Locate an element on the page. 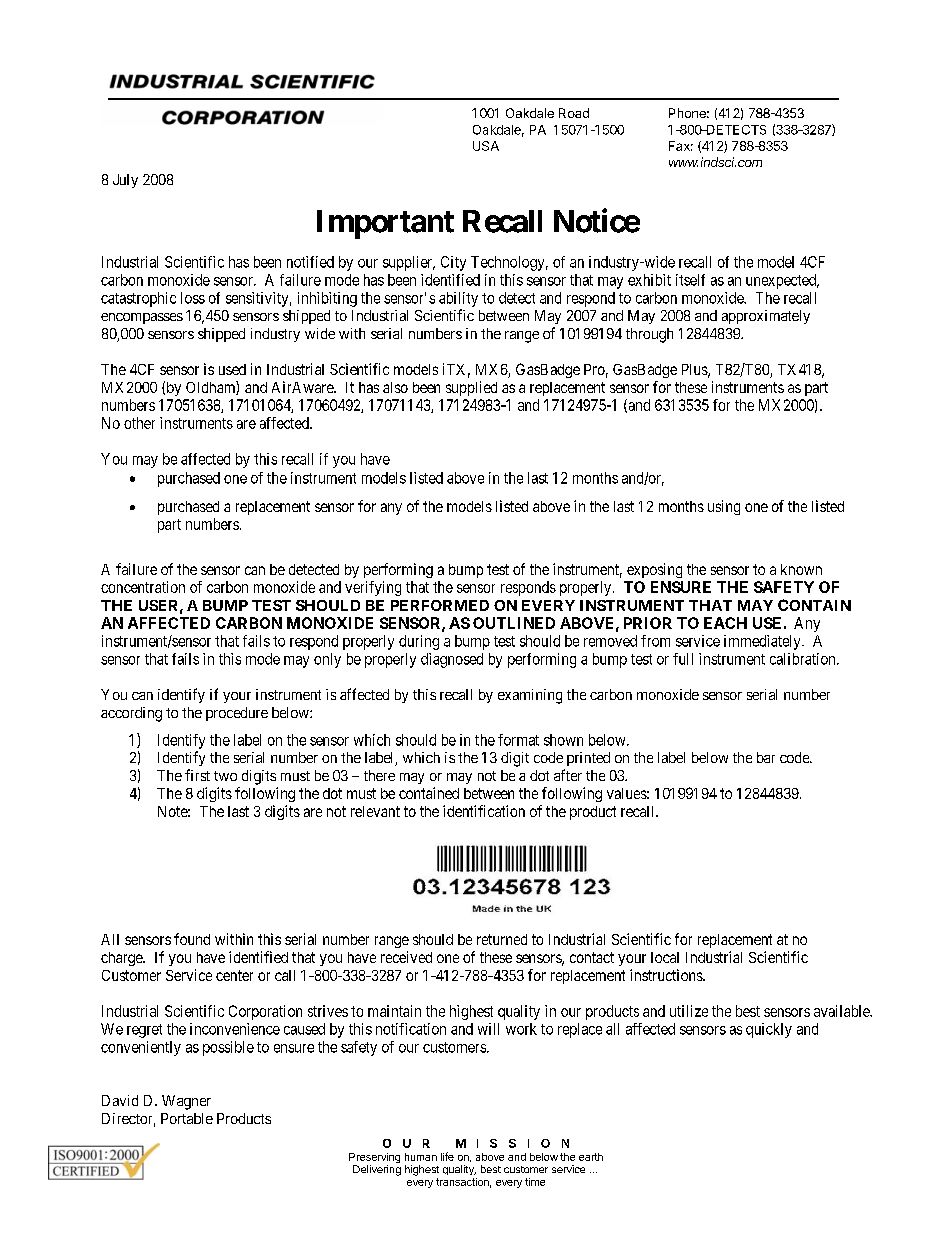 This image has width=952, height=1233. Portable is located at coordinates (187, 1118).
